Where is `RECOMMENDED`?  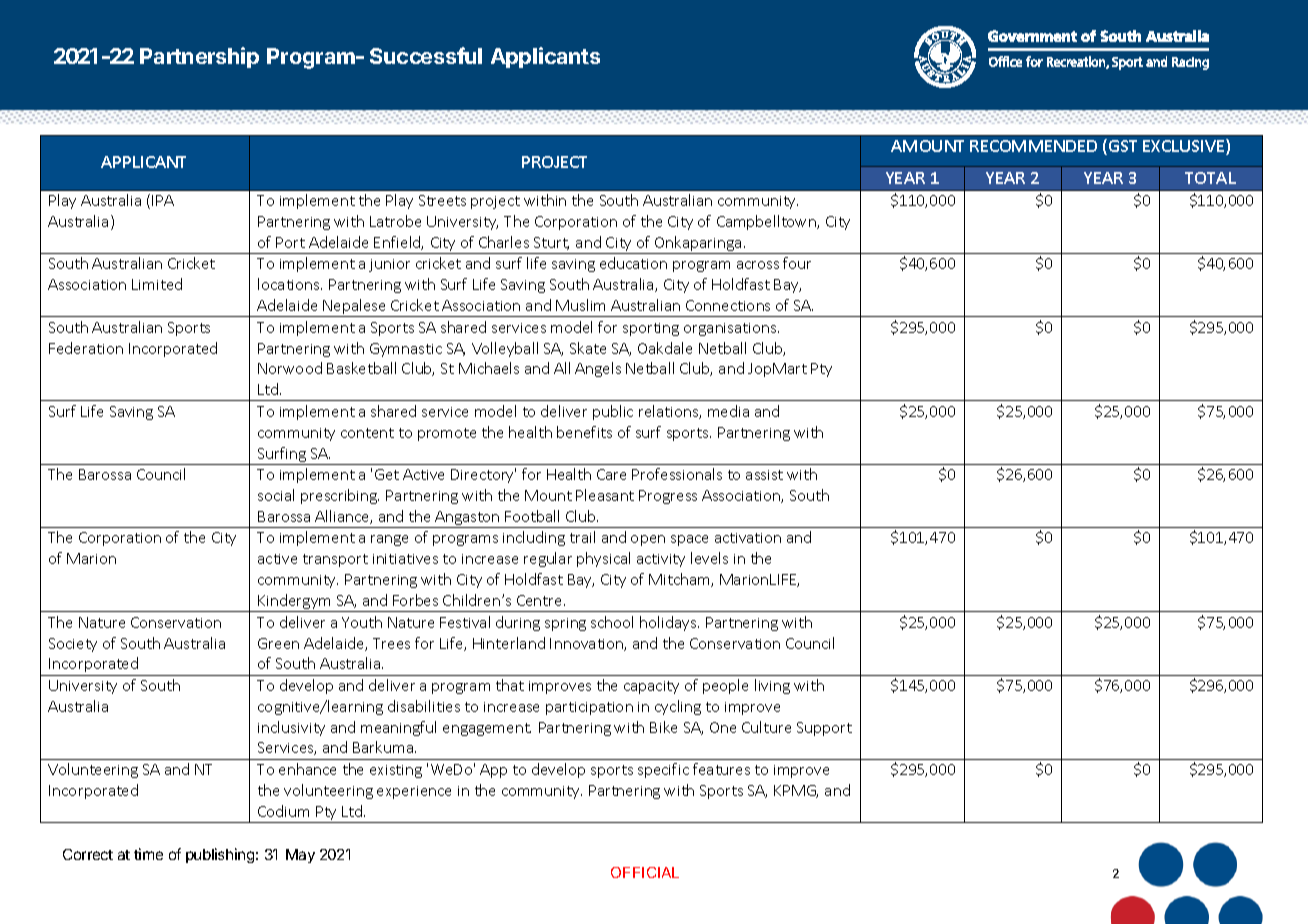 RECOMMENDED is located at coordinates (1033, 146).
